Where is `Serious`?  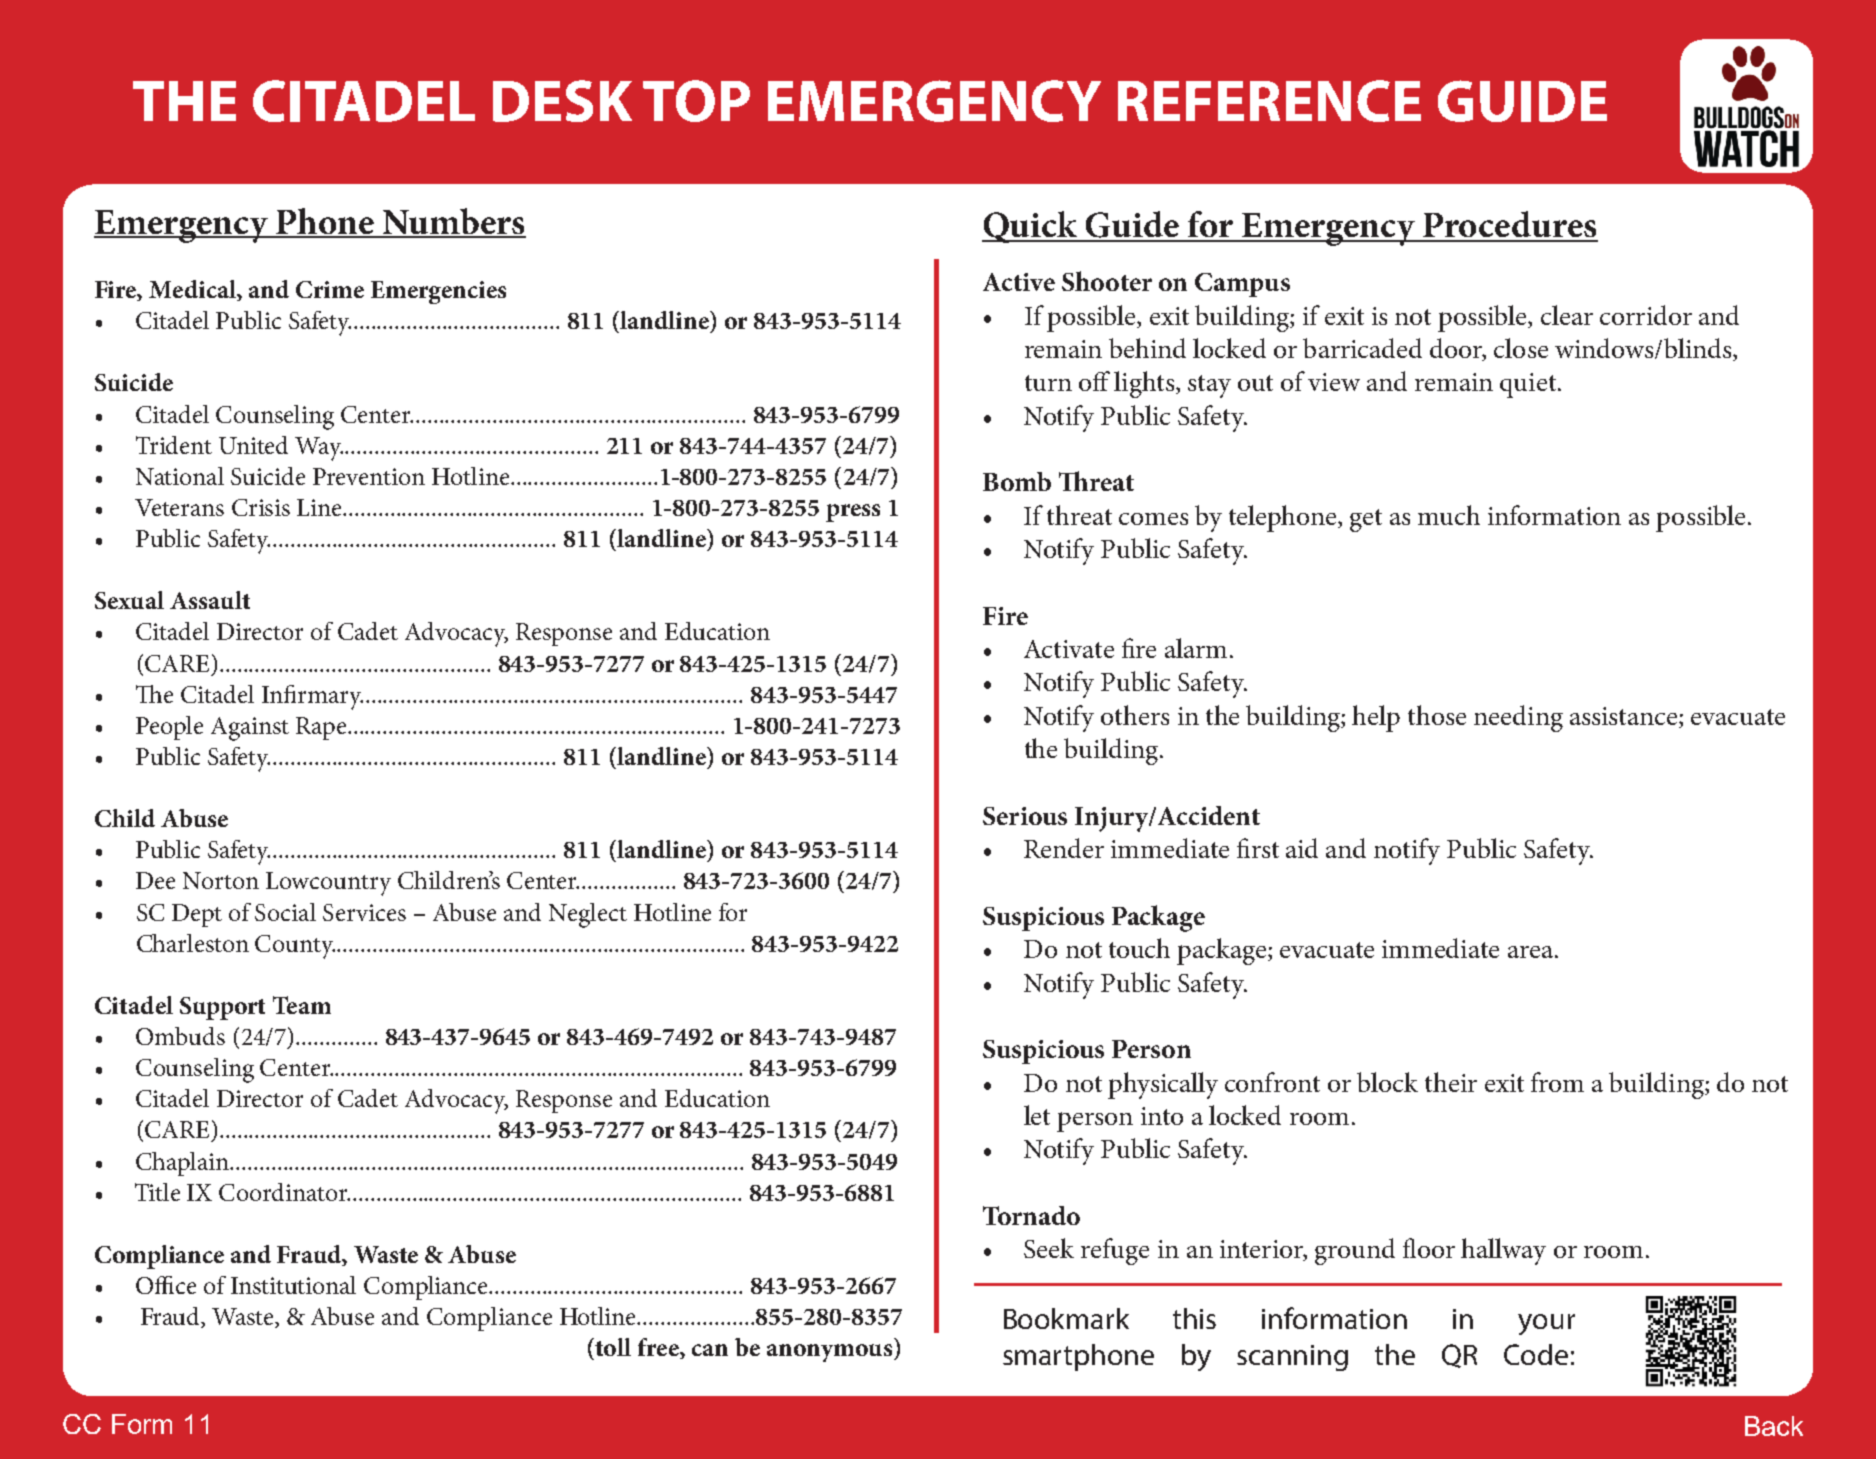 Serious is located at coordinates (1025, 816).
